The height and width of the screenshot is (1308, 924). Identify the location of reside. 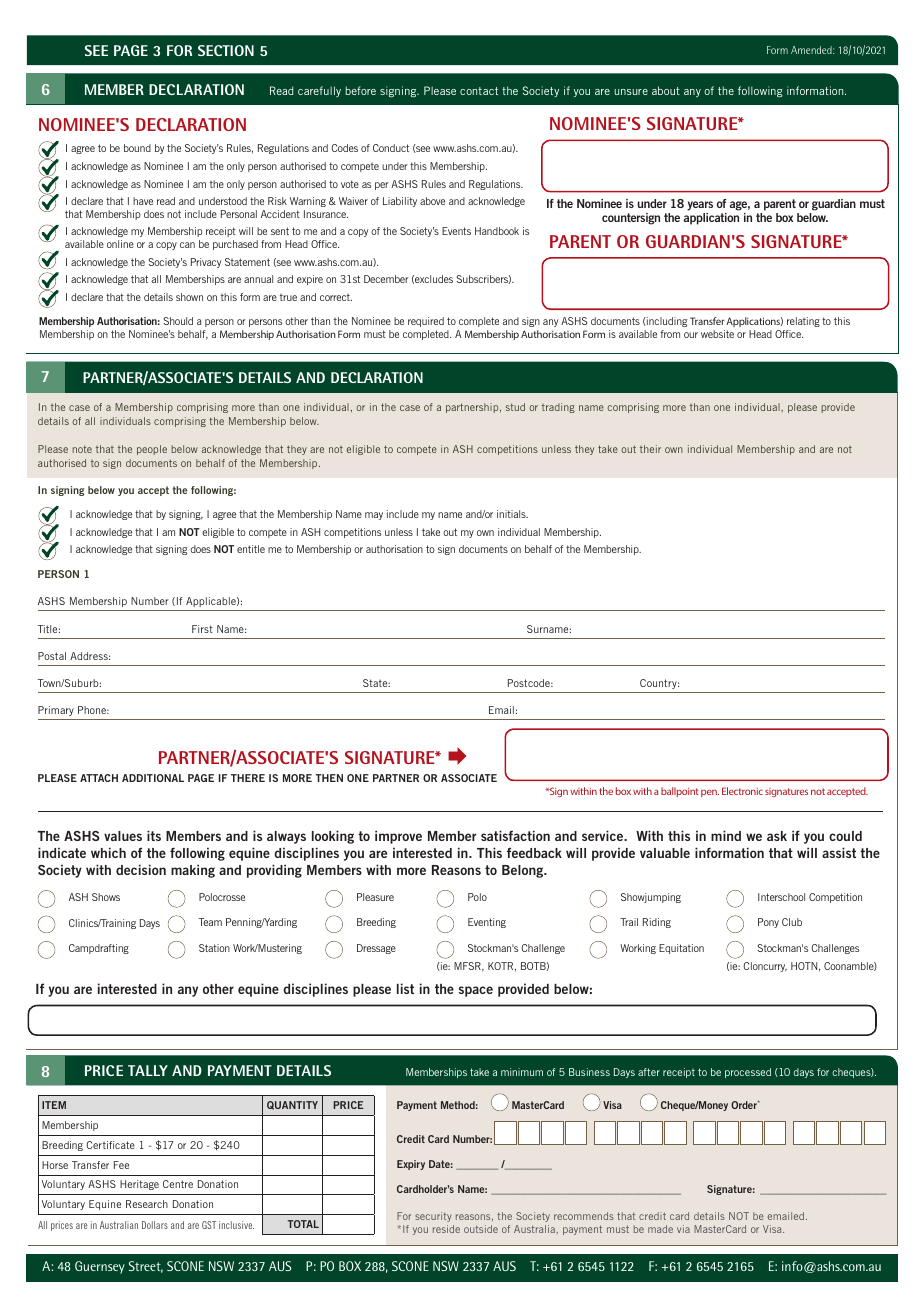
(446, 1229).
